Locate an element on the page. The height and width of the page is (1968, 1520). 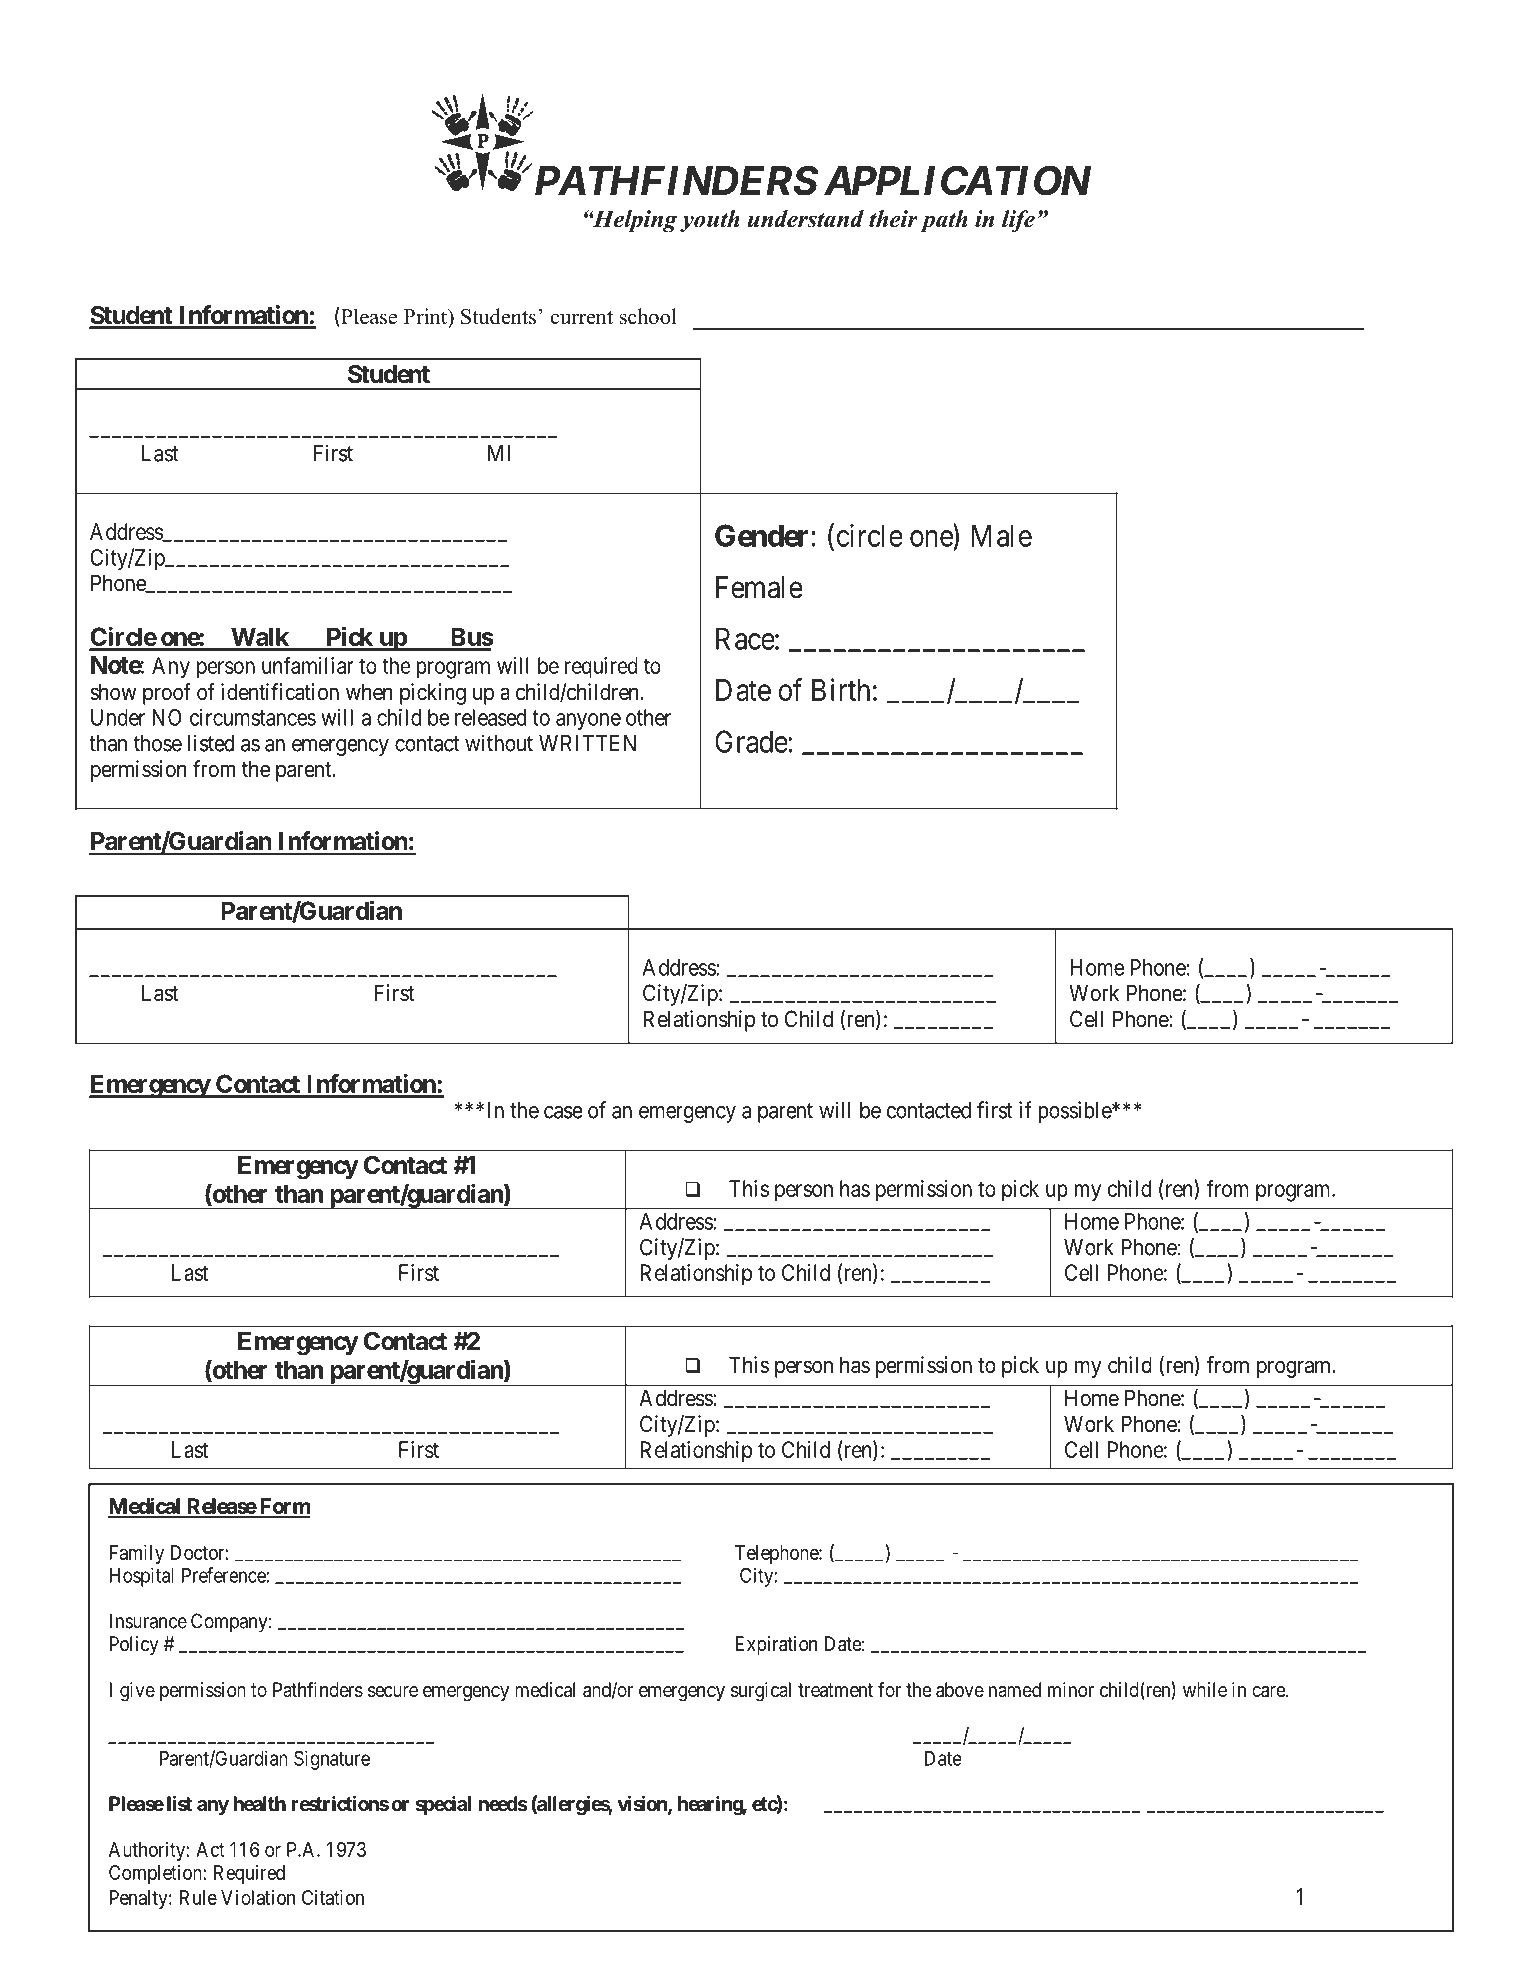
WRITTEN is located at coordinates (587, 743).
